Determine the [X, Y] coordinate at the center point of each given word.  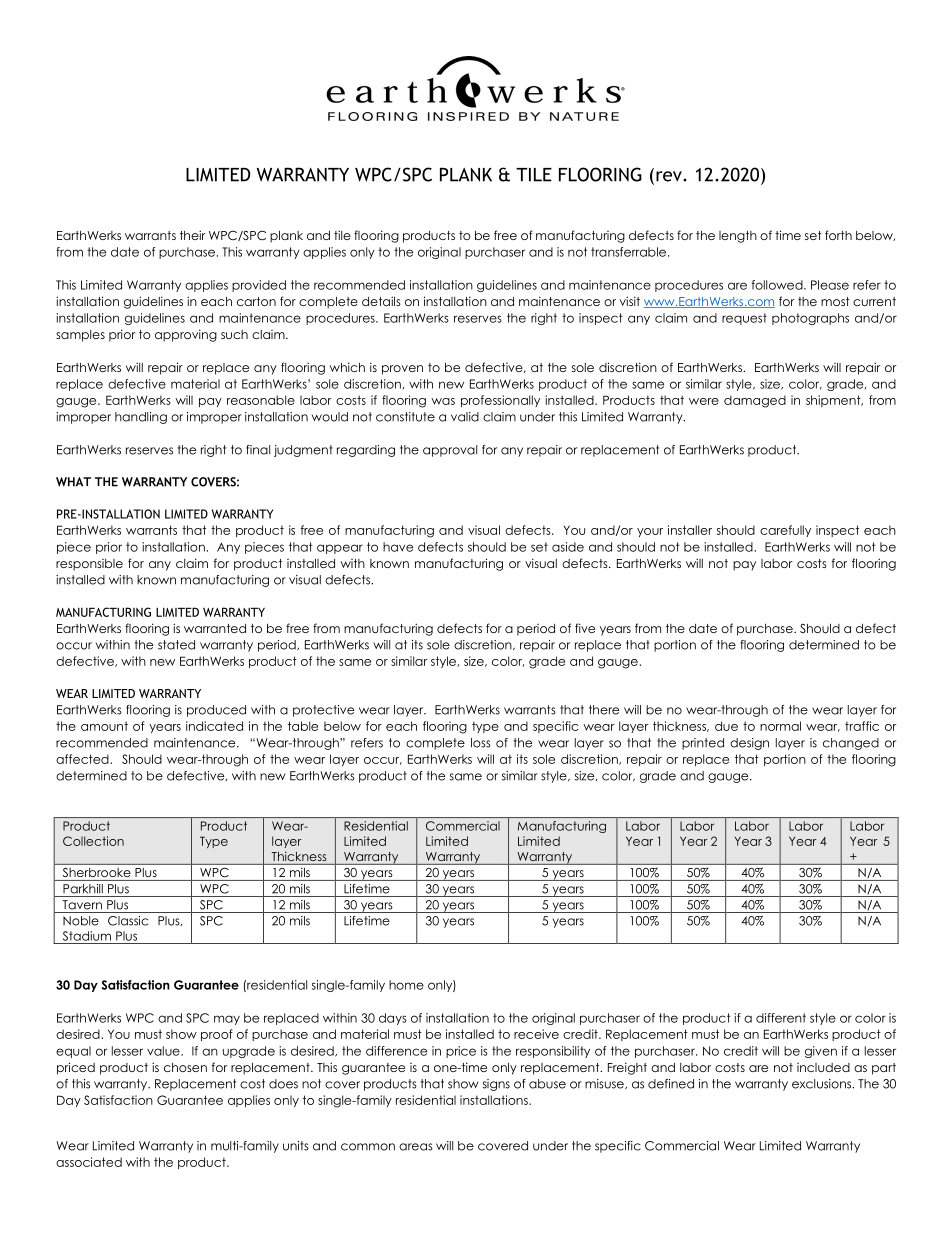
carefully [785, 531]
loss [481, 743]
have [398, 547]
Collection [93, 841]
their [193, 235]
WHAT [73, 482]
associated [89, 1162]
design [749, 744]
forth [838, 235]
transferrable [630, 252]
